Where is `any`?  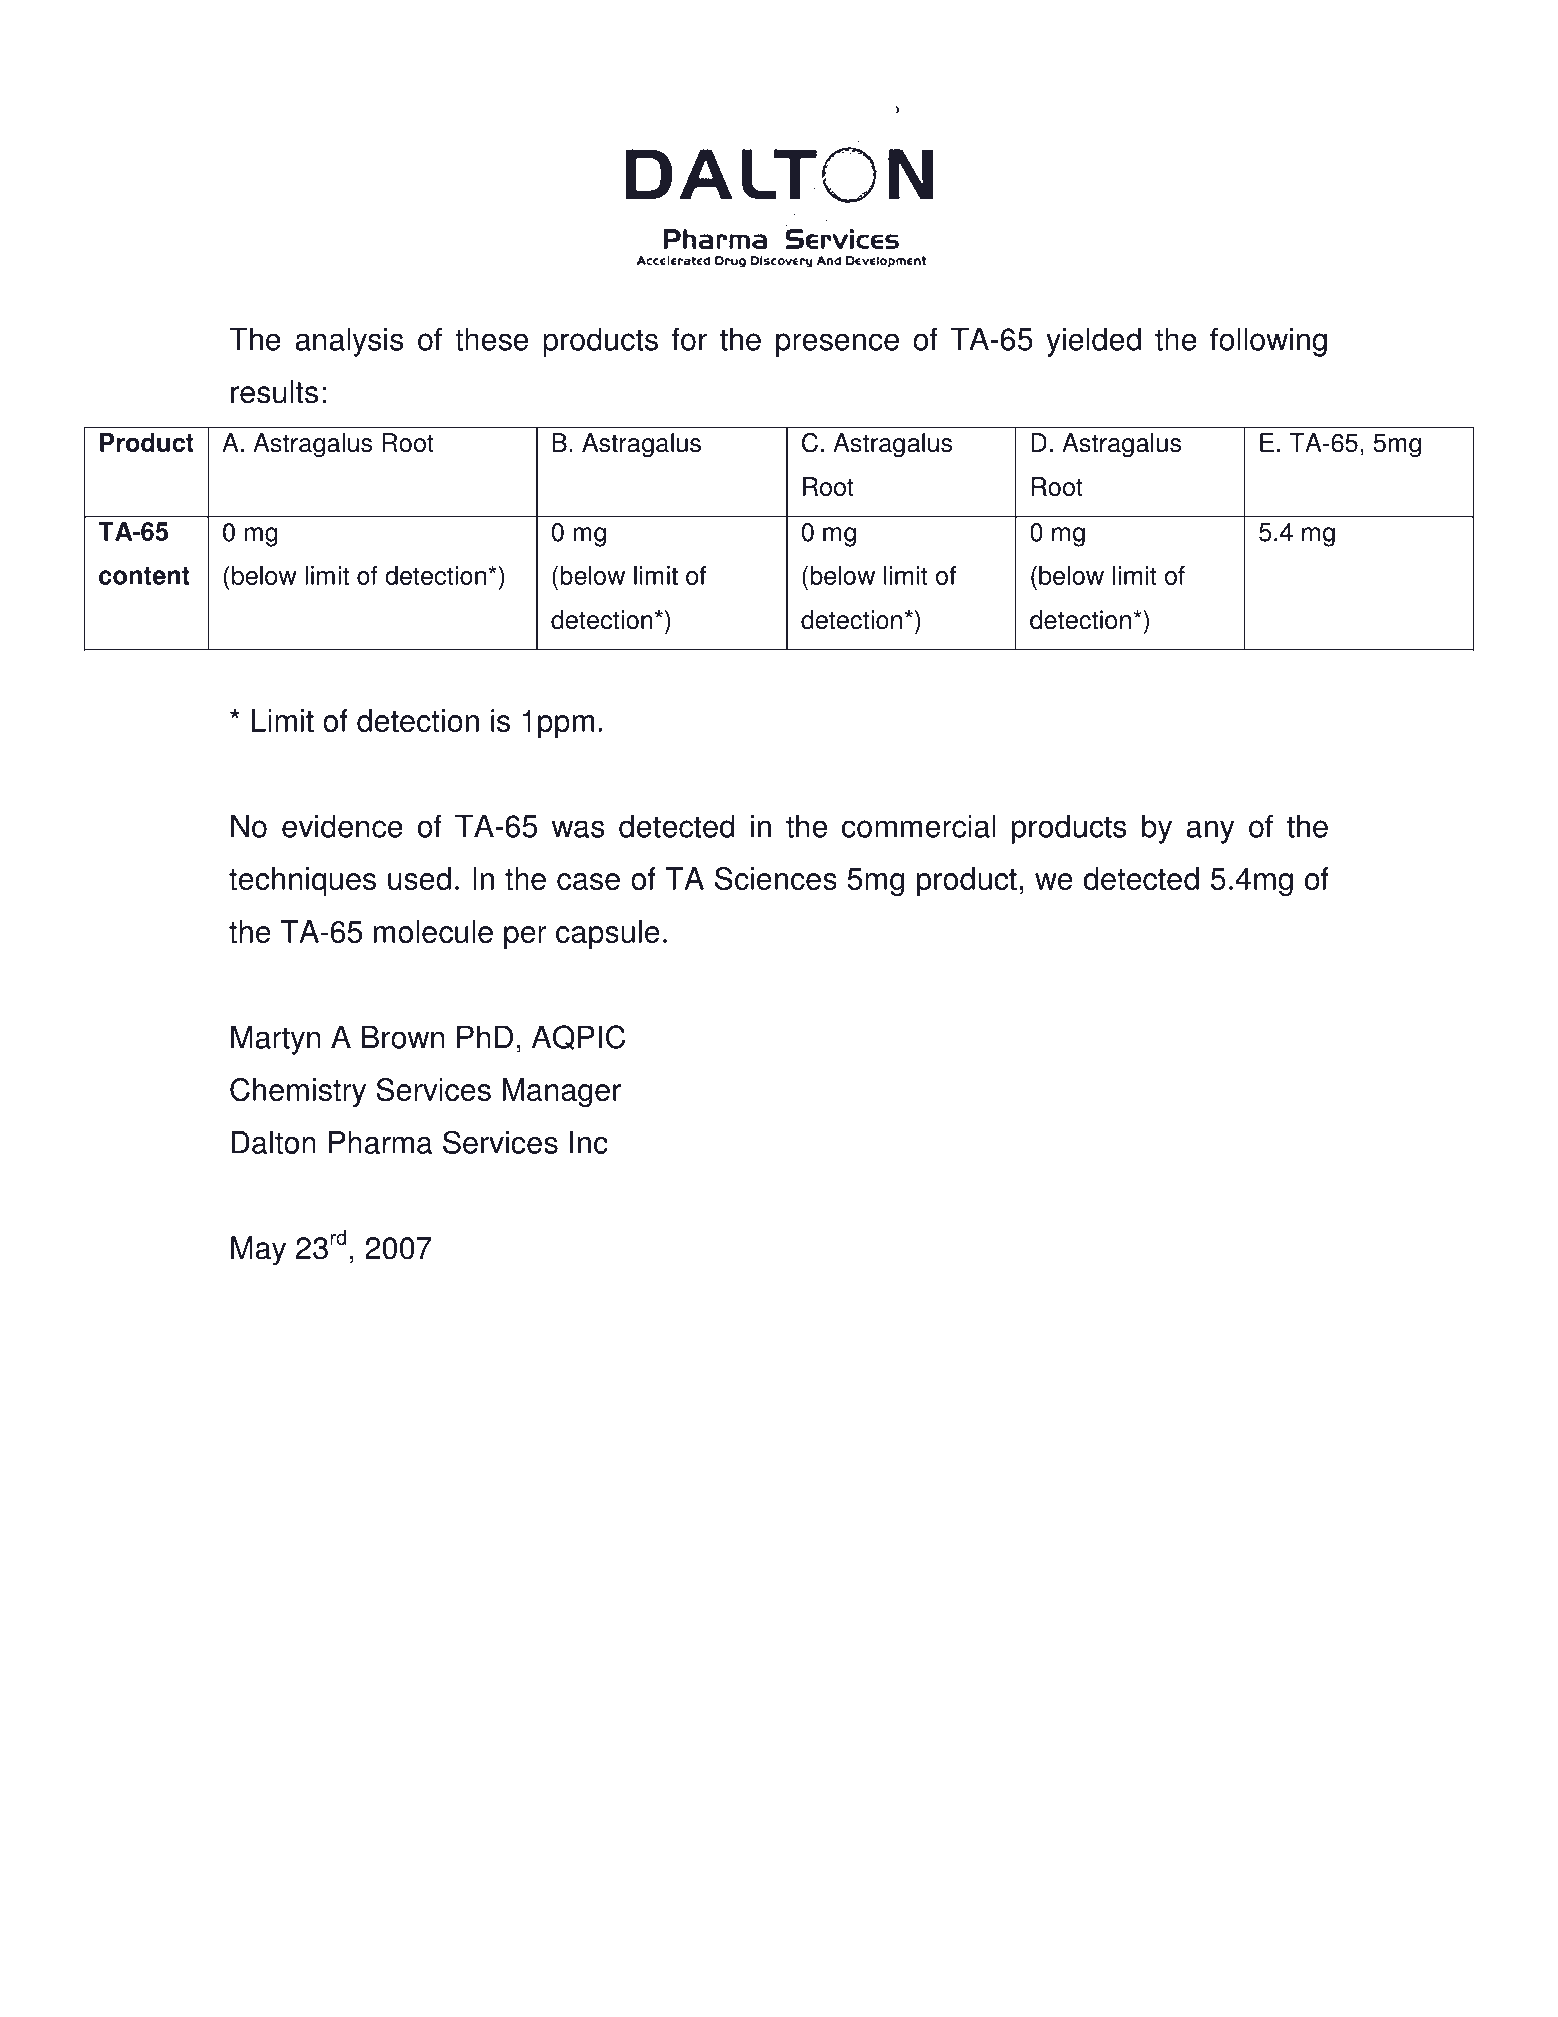 any is located at coordinates (1210, 832).
